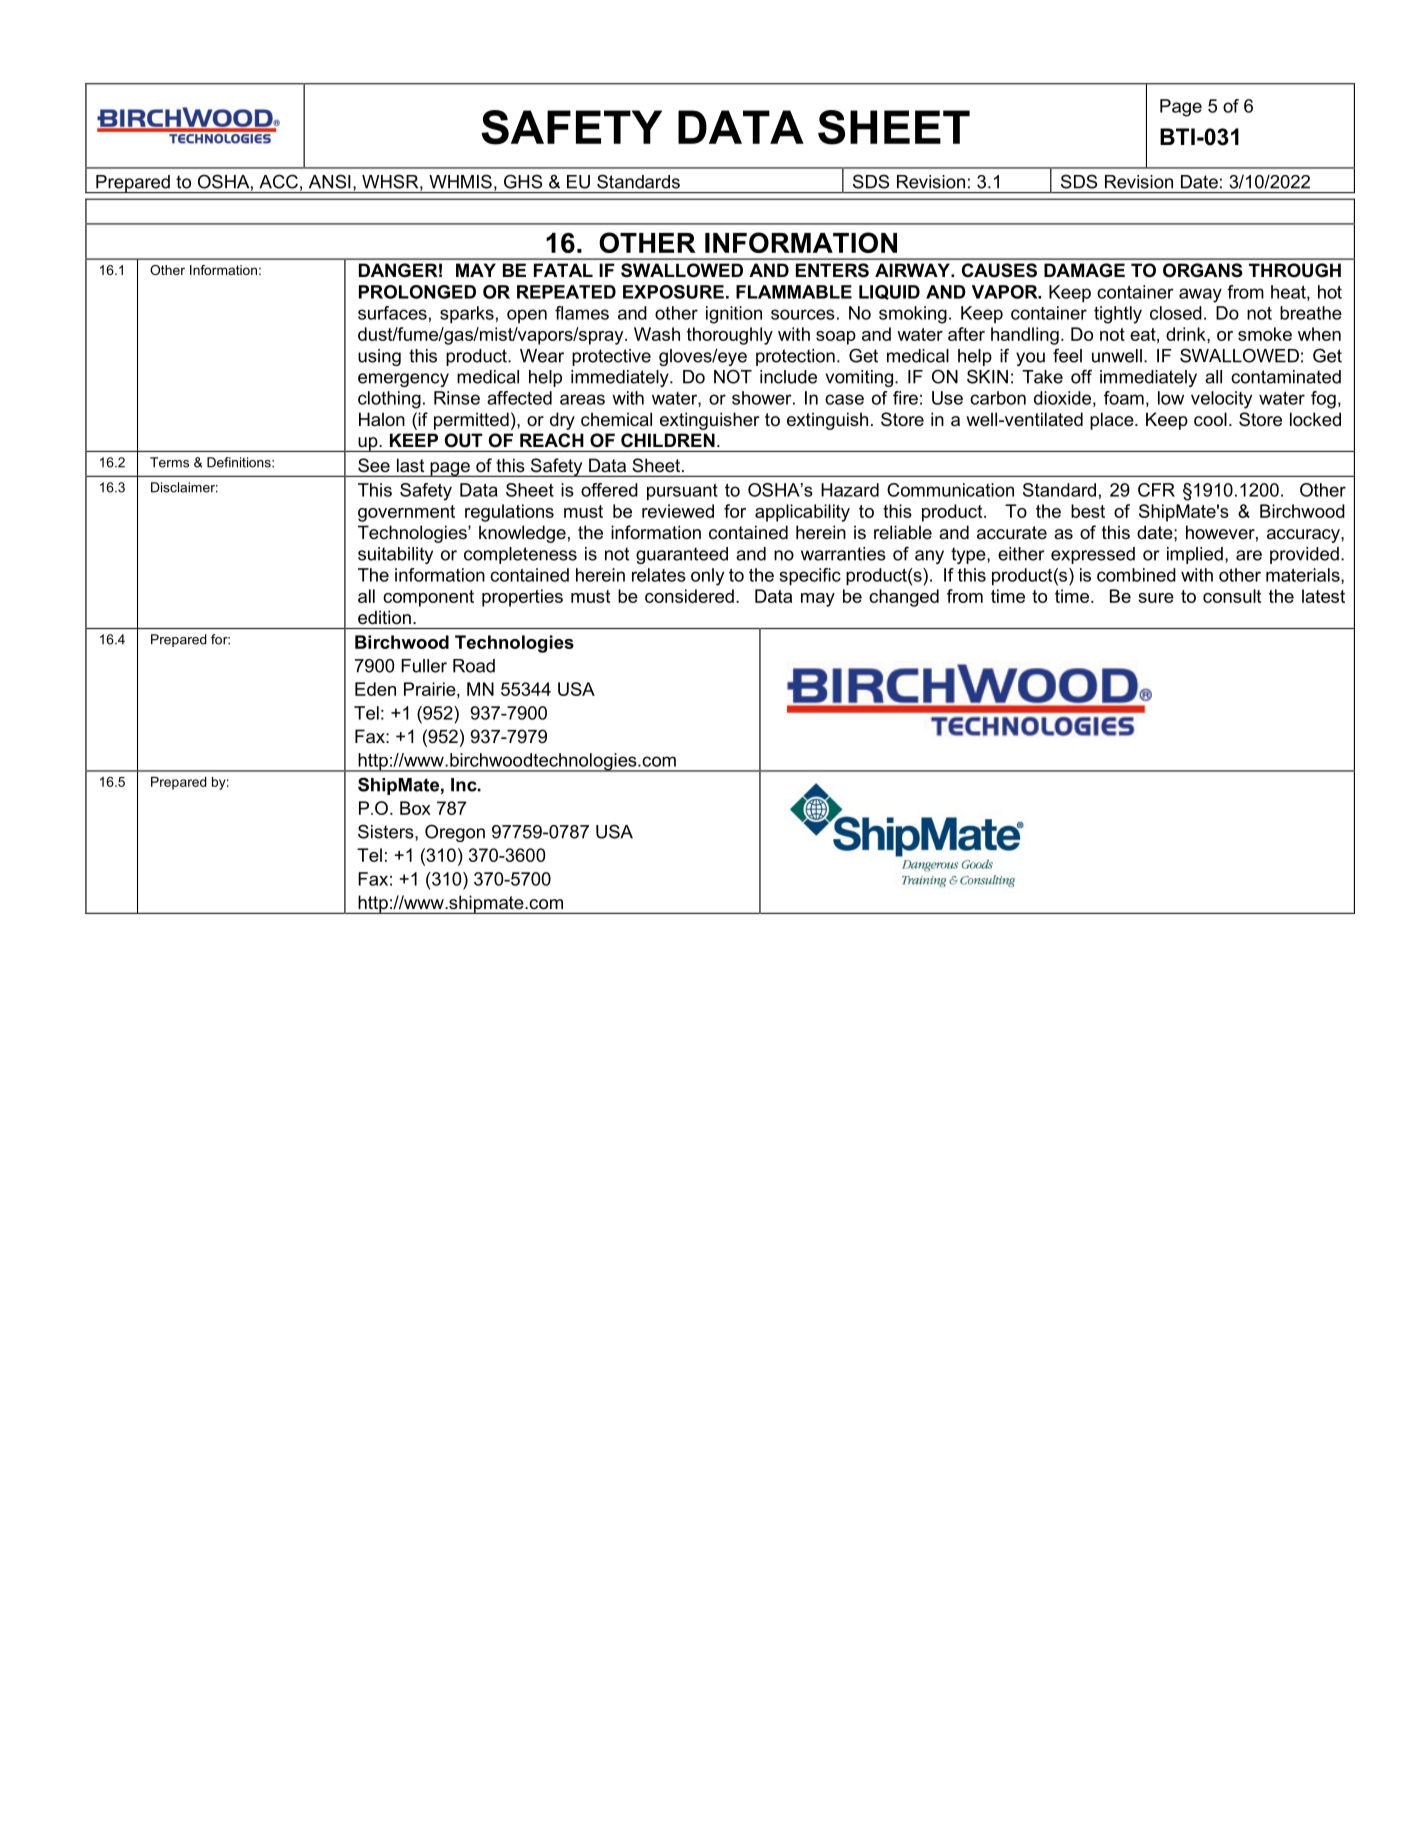 Image resolution: width=1414 pixels, height=1829 pixels. What do you see at coordinates (455, 833) in the page?
I see `Oregon` at bounding box center [455, 833].
